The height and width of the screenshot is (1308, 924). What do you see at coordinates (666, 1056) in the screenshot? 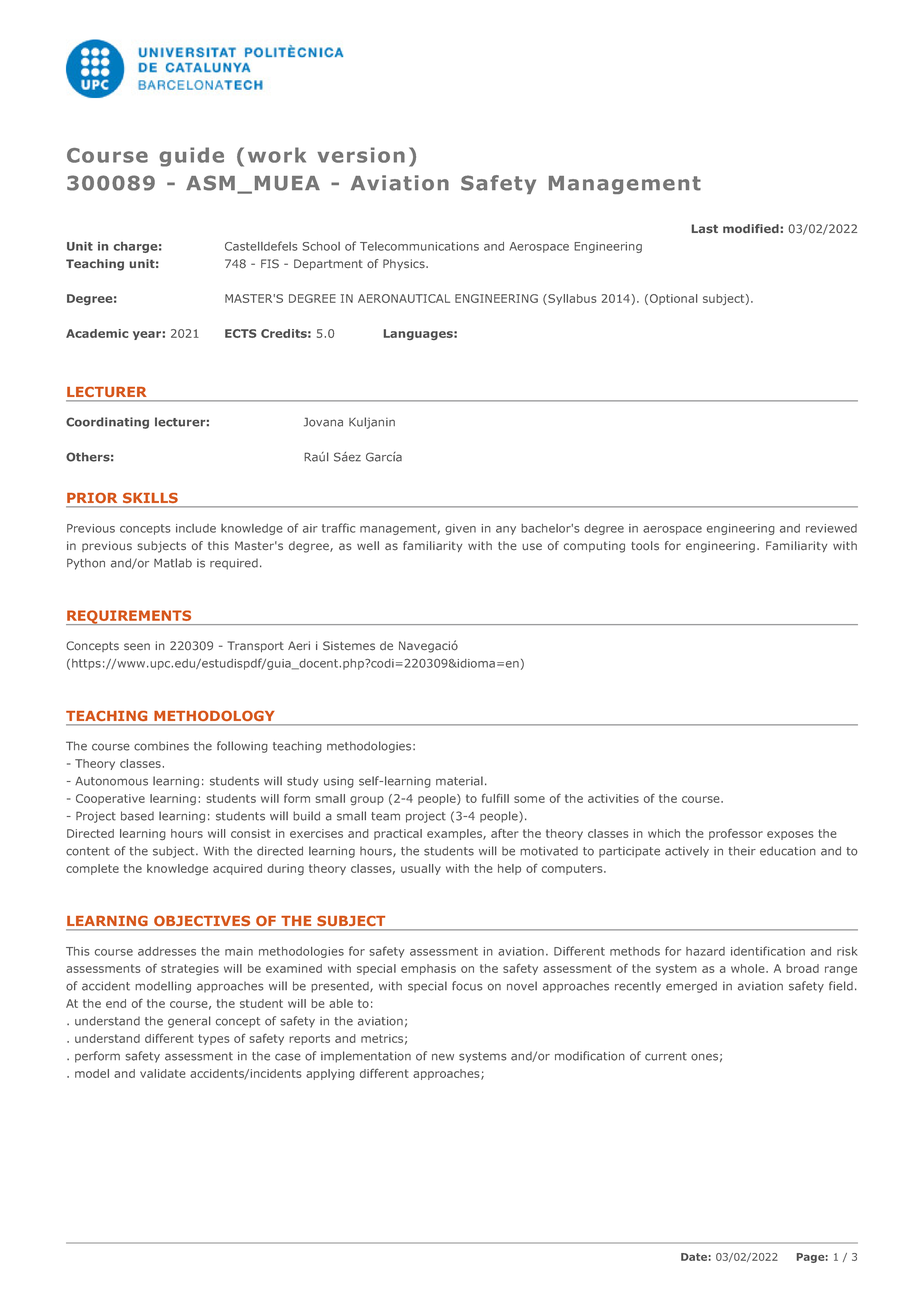
I see `current` at bounding box center [666, 1056].
